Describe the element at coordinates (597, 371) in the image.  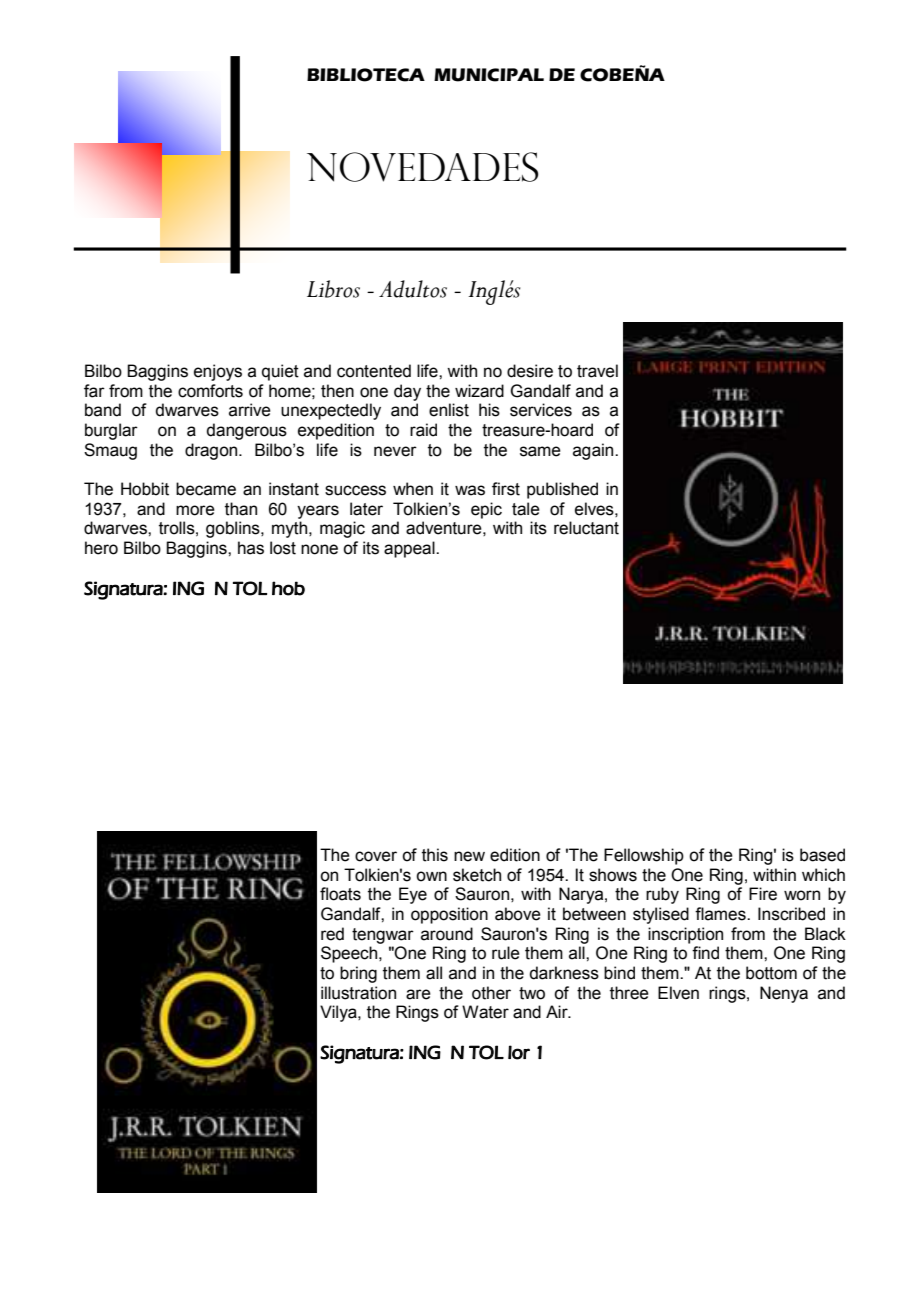
I see `travel` at that location.
